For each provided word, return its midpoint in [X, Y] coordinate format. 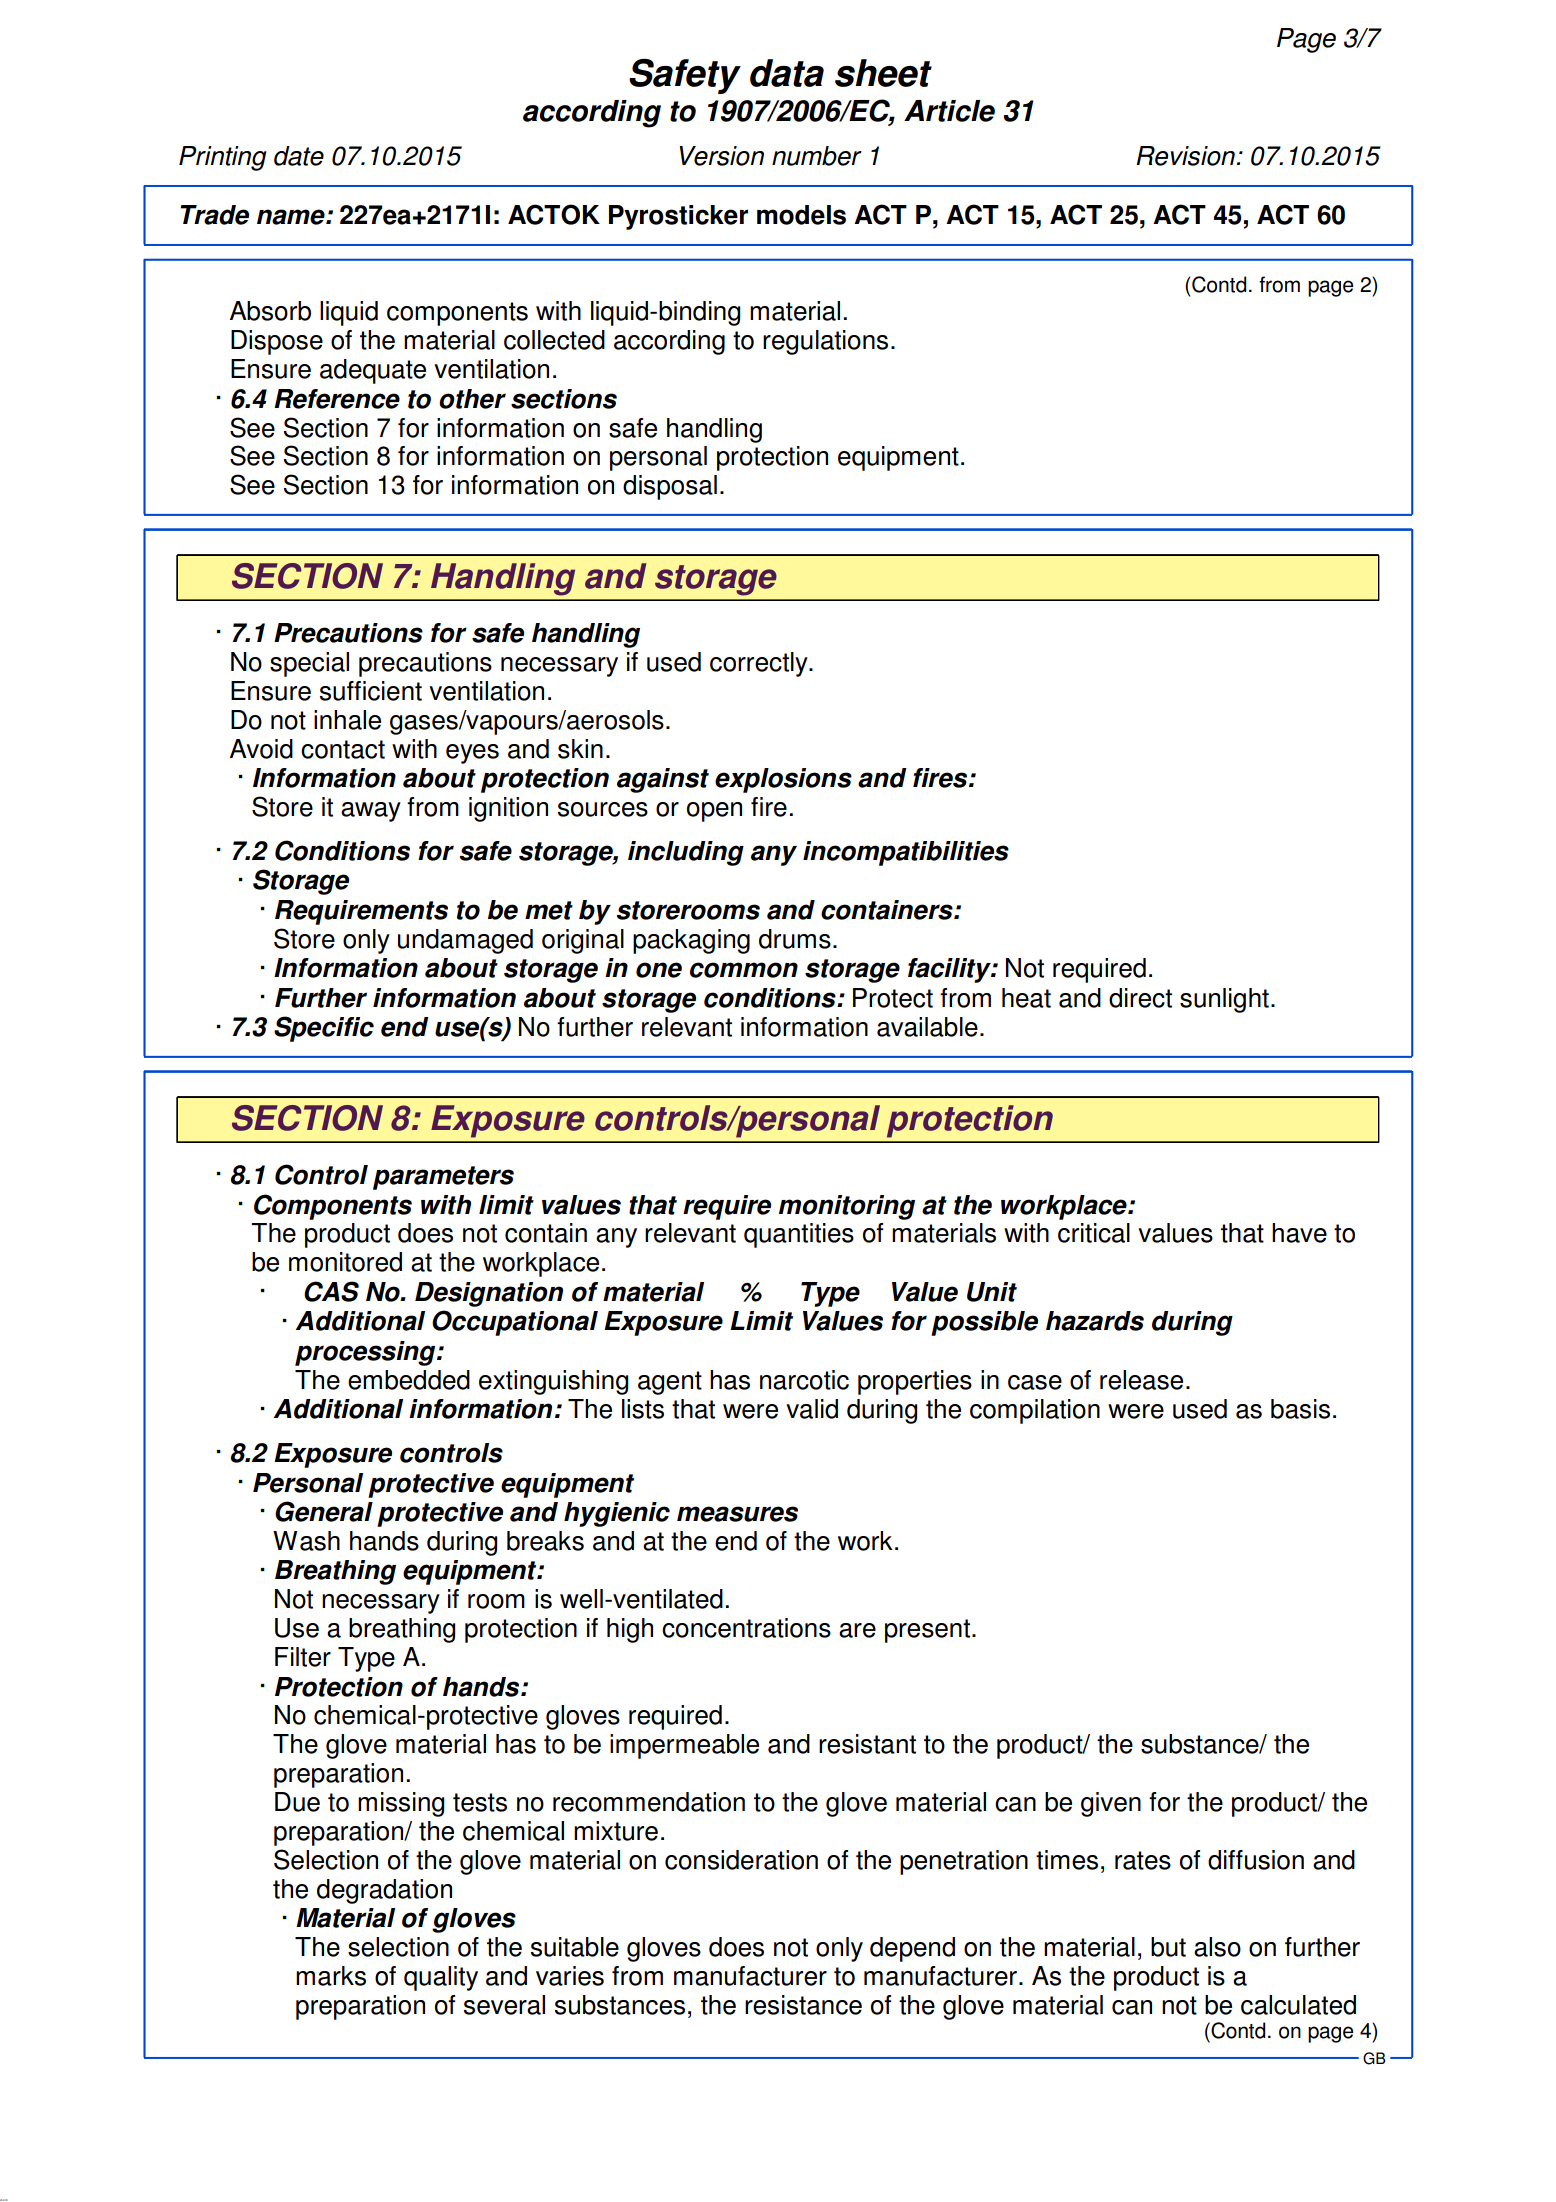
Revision [1185, 156]
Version [721, 156]
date [299, 156]
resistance [803, 2005]
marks [331, 1976]
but [1168, 1947]
